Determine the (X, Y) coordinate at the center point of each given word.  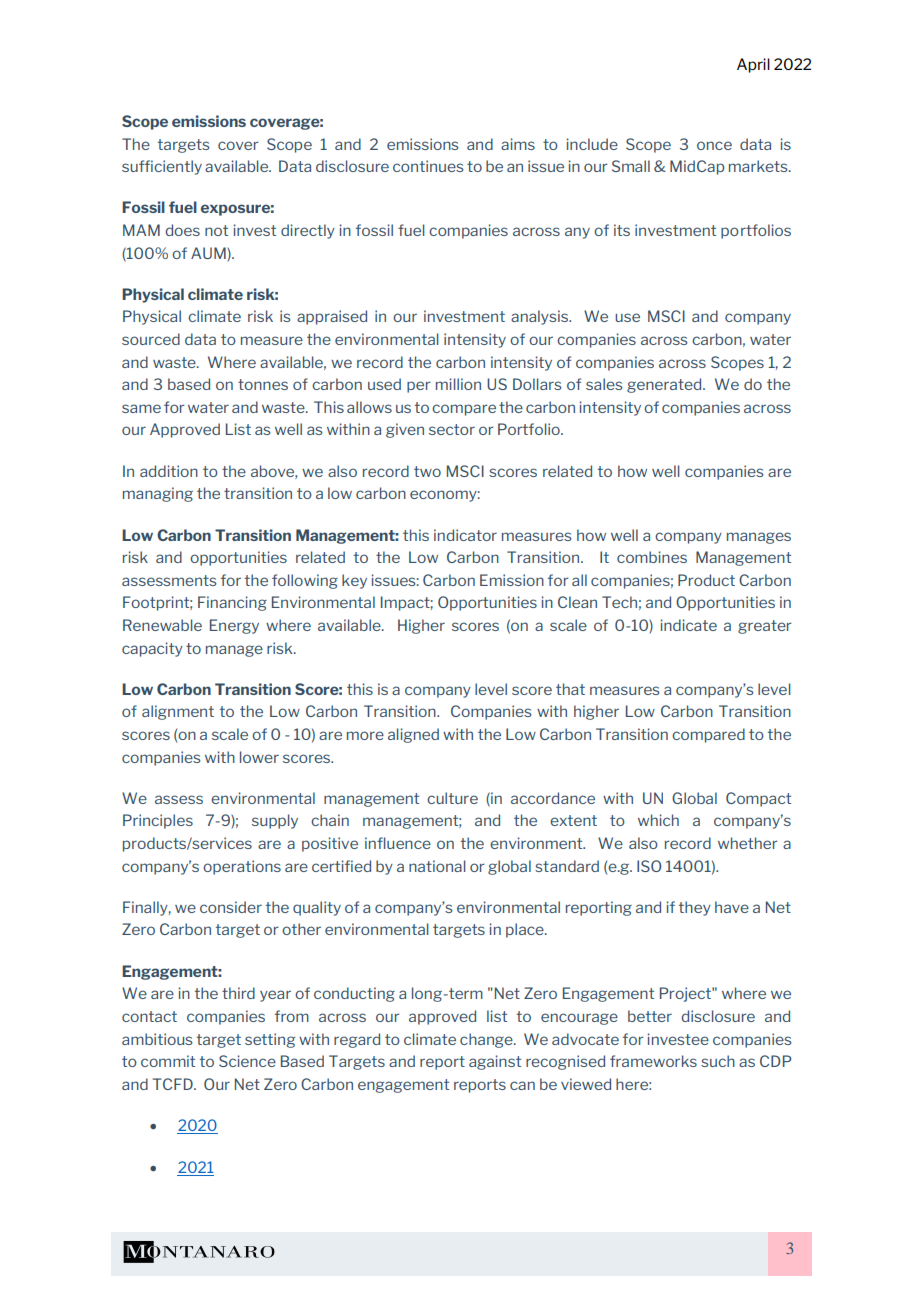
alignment (178, 712)
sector (452, 429)
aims (518, 144)
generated (665, 385)
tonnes (263, 384)
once (714, 145)
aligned (413, 735)
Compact (758, 799)
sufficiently (162, 167)
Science (247, 1061)
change (487, 1040)
